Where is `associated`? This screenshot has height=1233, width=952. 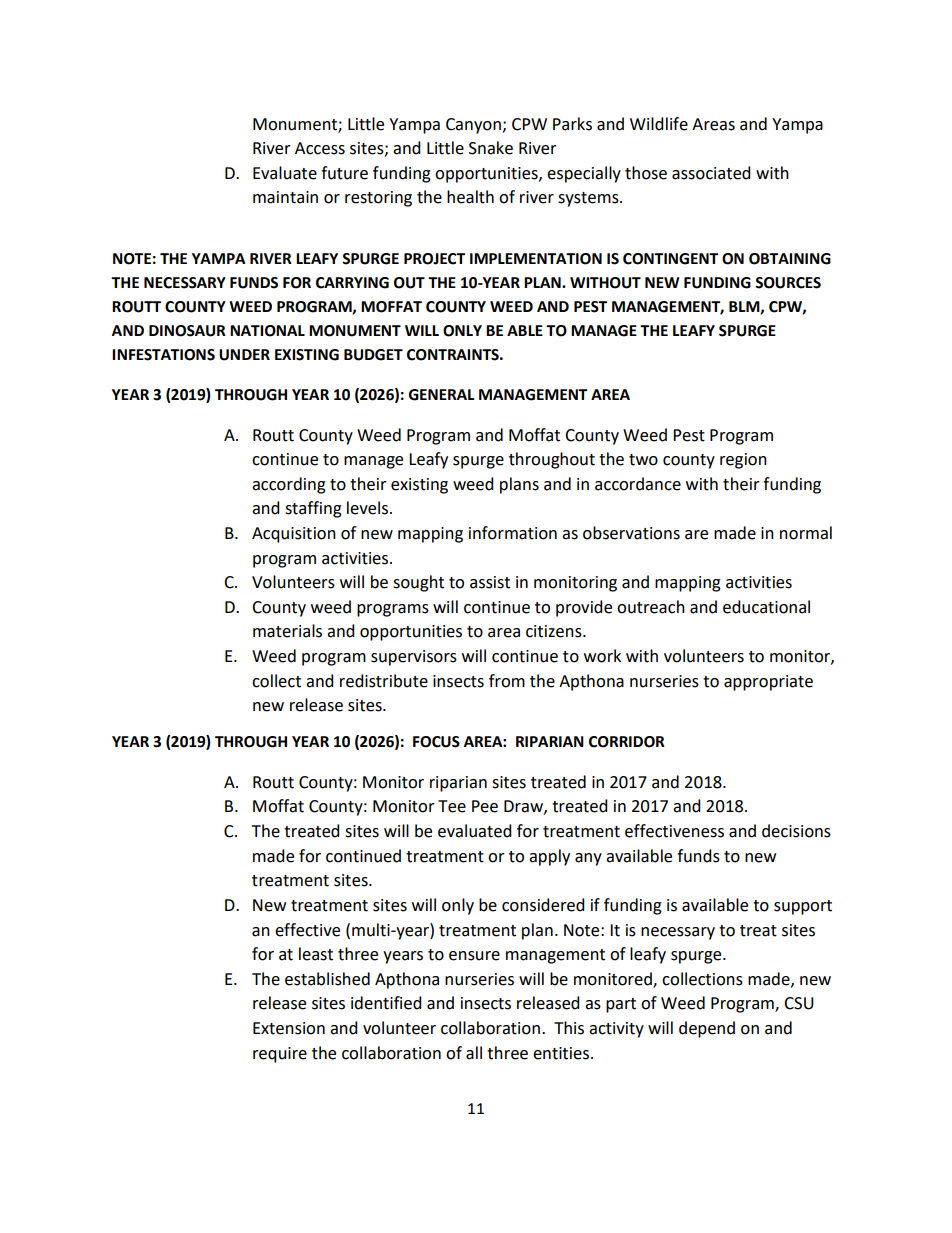 associated is located at coordinates (711, 173).
